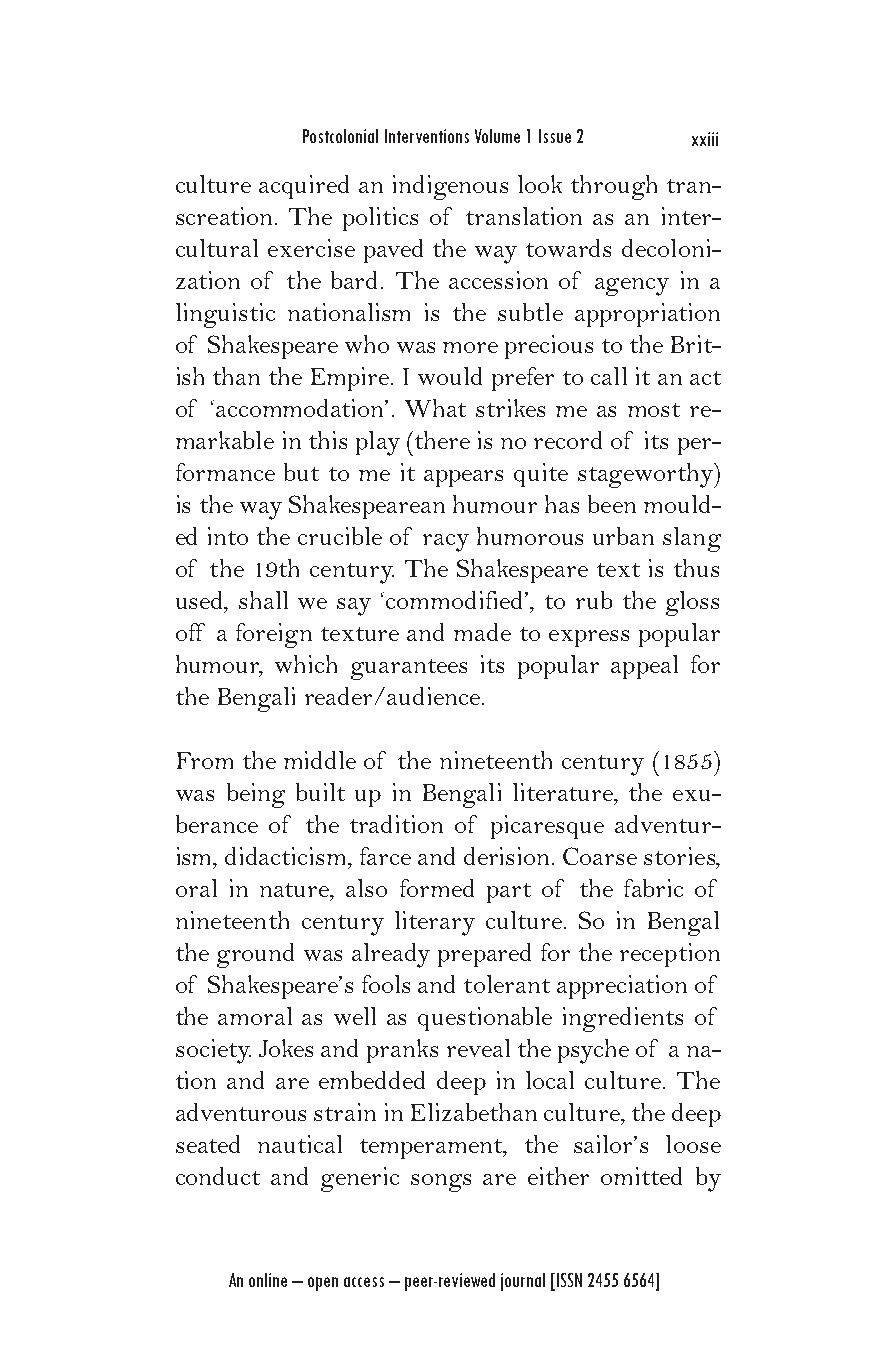 This screenshot has width=896, height=1366. I want to click on indigenous, so click(450, 187).
